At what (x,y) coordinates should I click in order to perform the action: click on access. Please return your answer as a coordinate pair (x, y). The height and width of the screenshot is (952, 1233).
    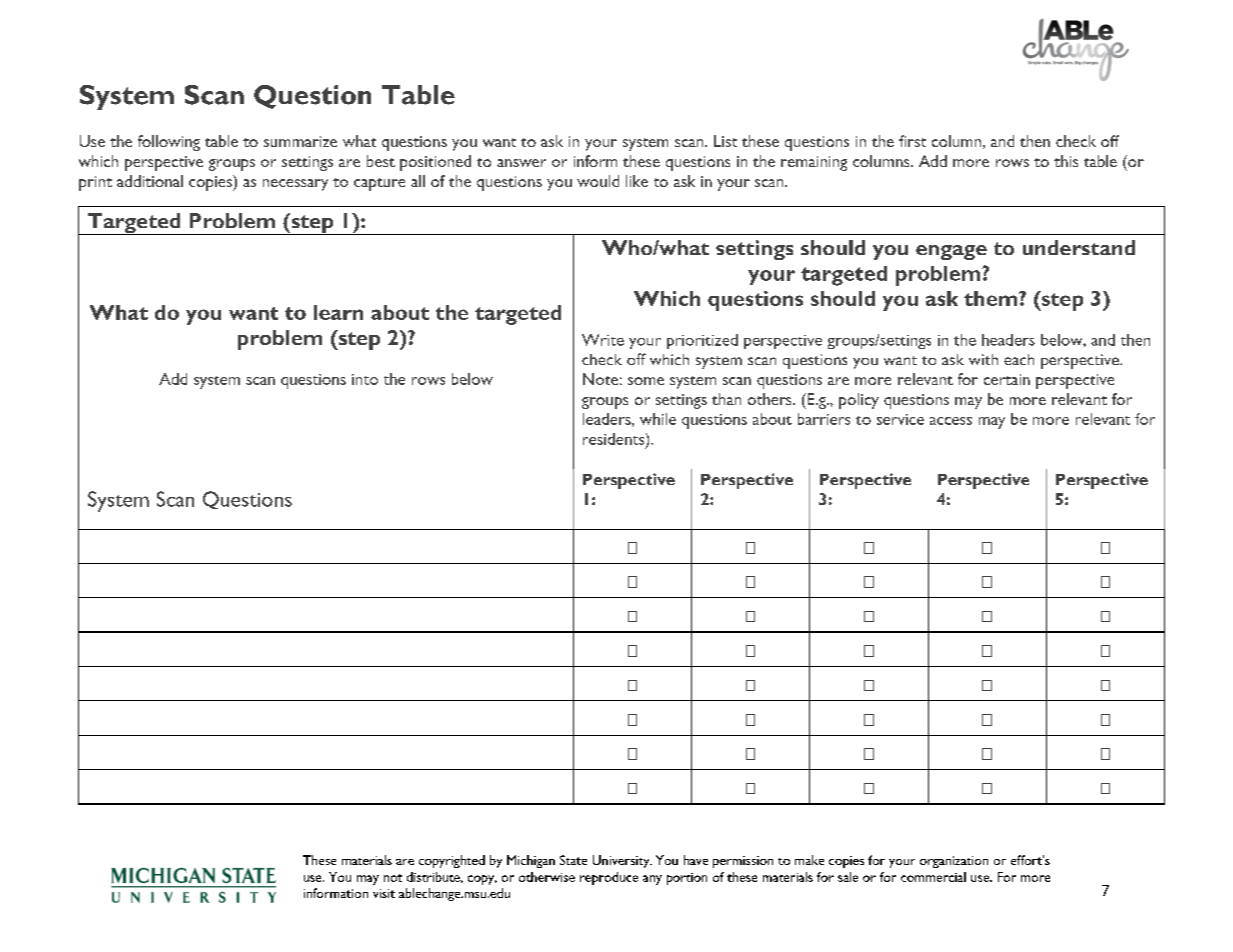
    Looking at the image, I should click on (951, 421).
